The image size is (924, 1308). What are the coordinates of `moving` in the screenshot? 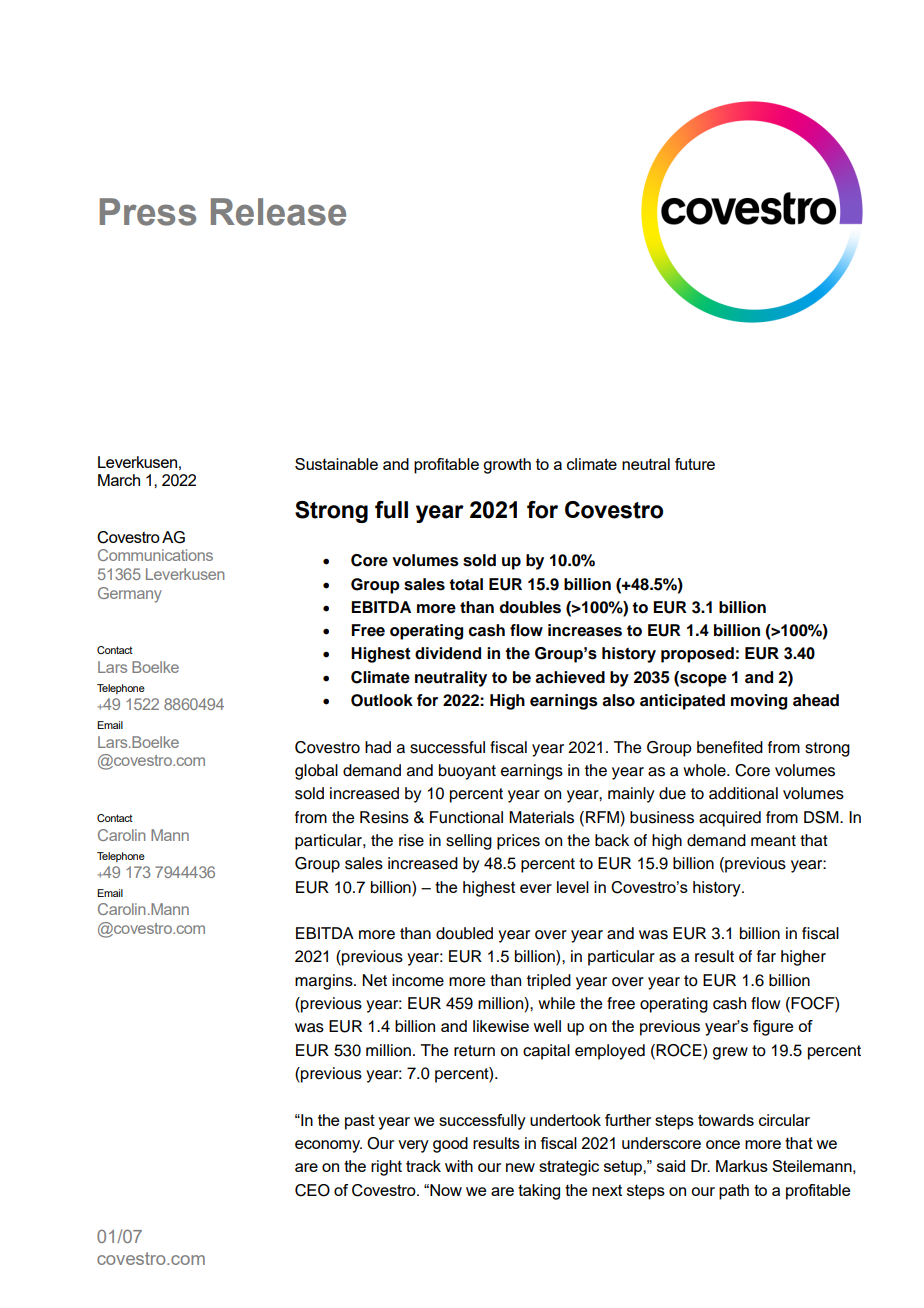 It's located at (759, 702).
